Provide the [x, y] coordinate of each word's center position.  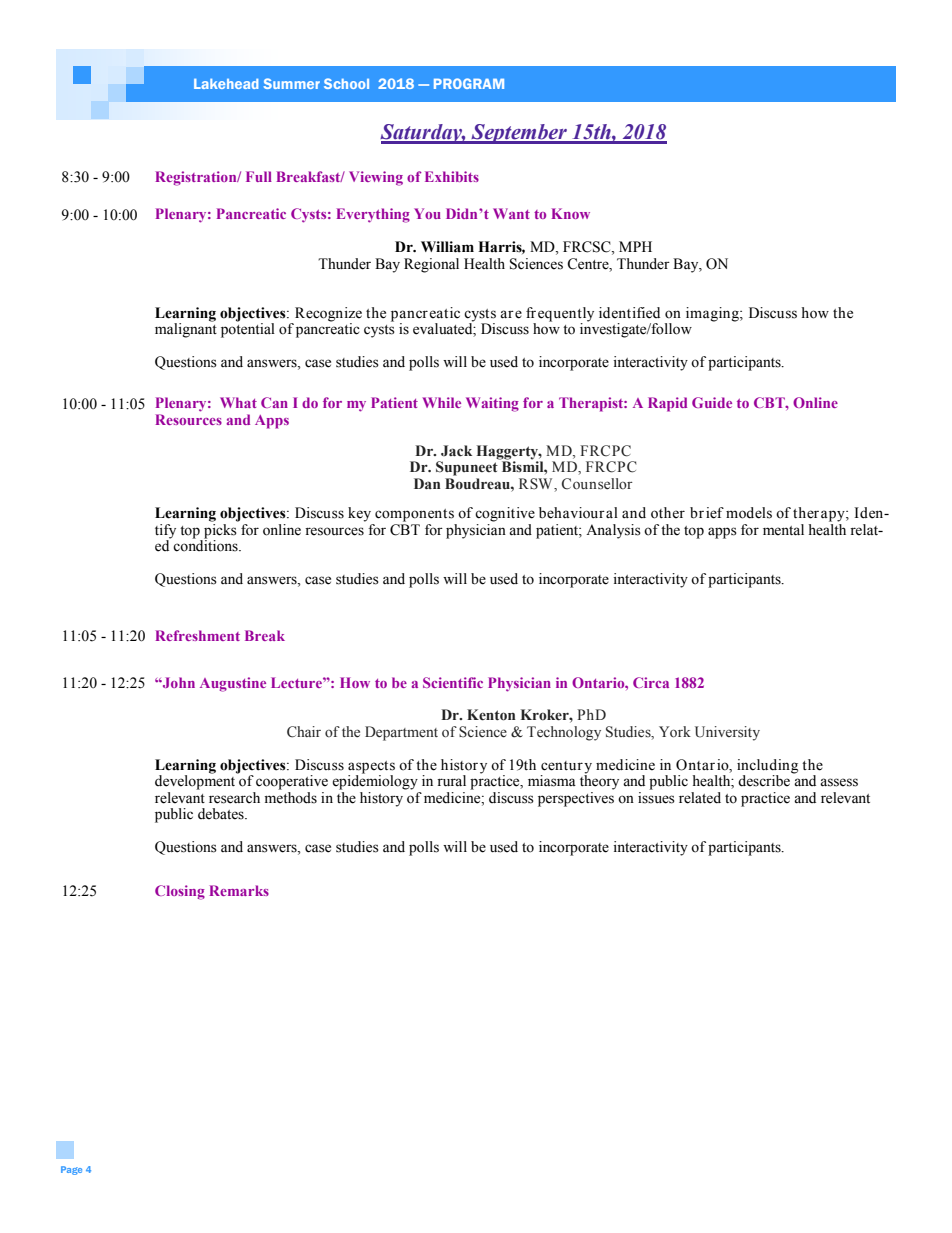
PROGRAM [469, 83]
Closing [180, 892]
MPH [635, 246]
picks [219, 532]
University [727, 733]
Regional [431, 265]
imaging [713, 314]
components [414, 515]
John [178, 682]
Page [71, 1170]
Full [259, 176]
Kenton [491, 715]
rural [451, 781]
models [749, 513]
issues [656, 796]
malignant [186, 329]
